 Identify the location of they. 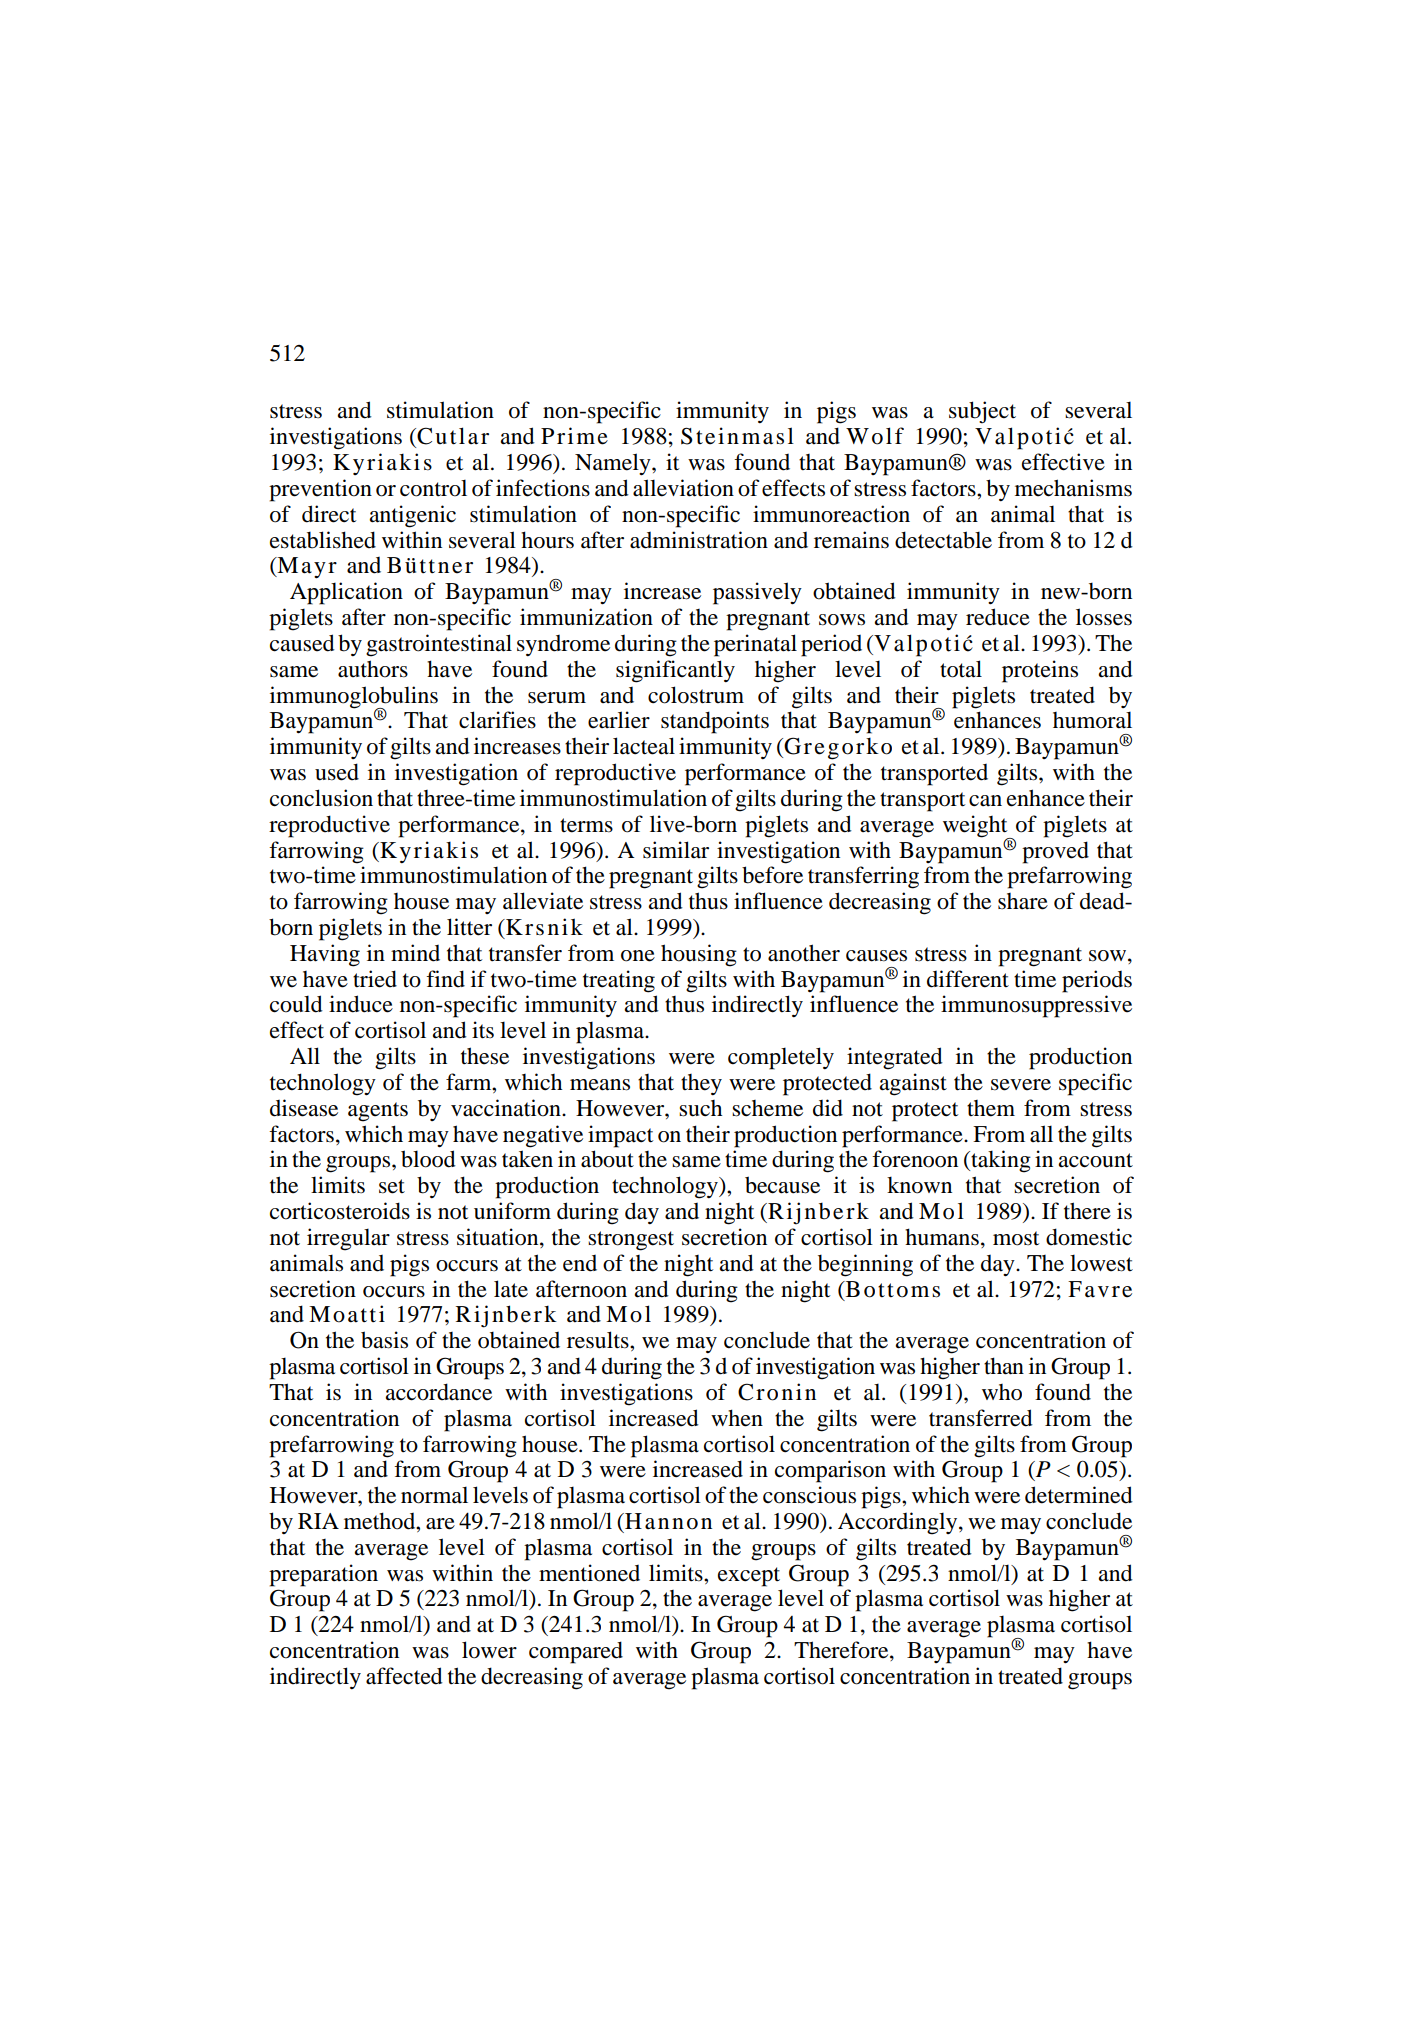
(701, 1084).
